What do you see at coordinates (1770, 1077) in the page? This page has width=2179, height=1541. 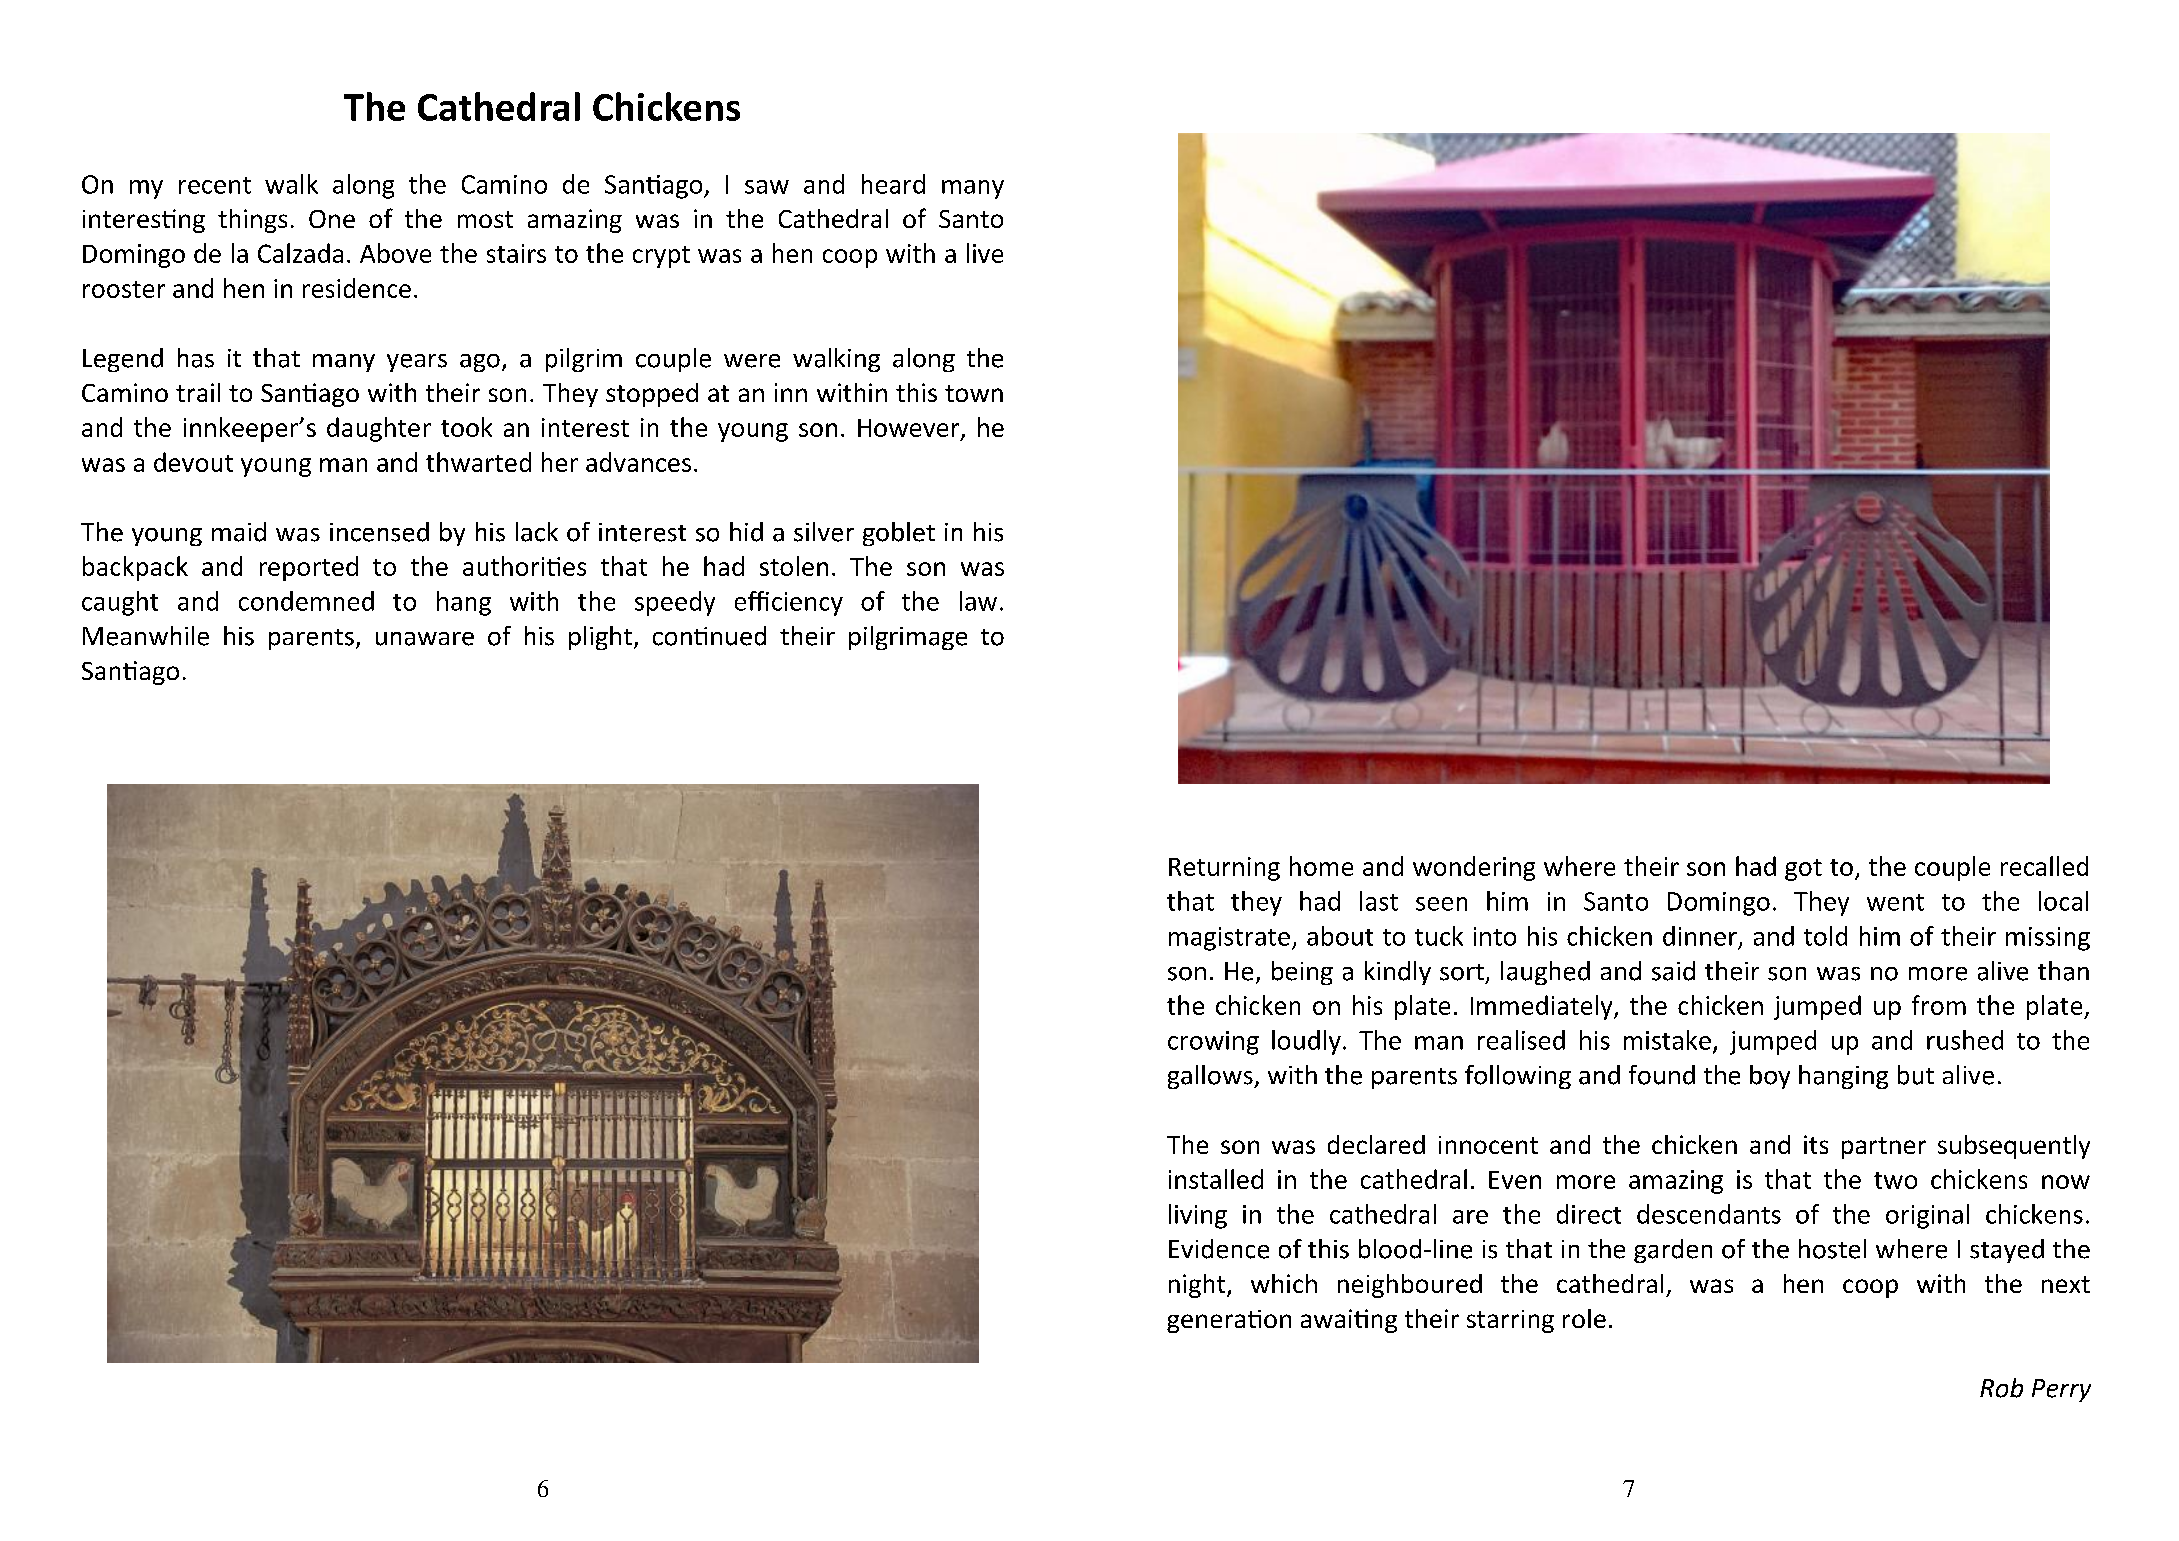 I see `boy` at bounding box center [1770, 1077].
